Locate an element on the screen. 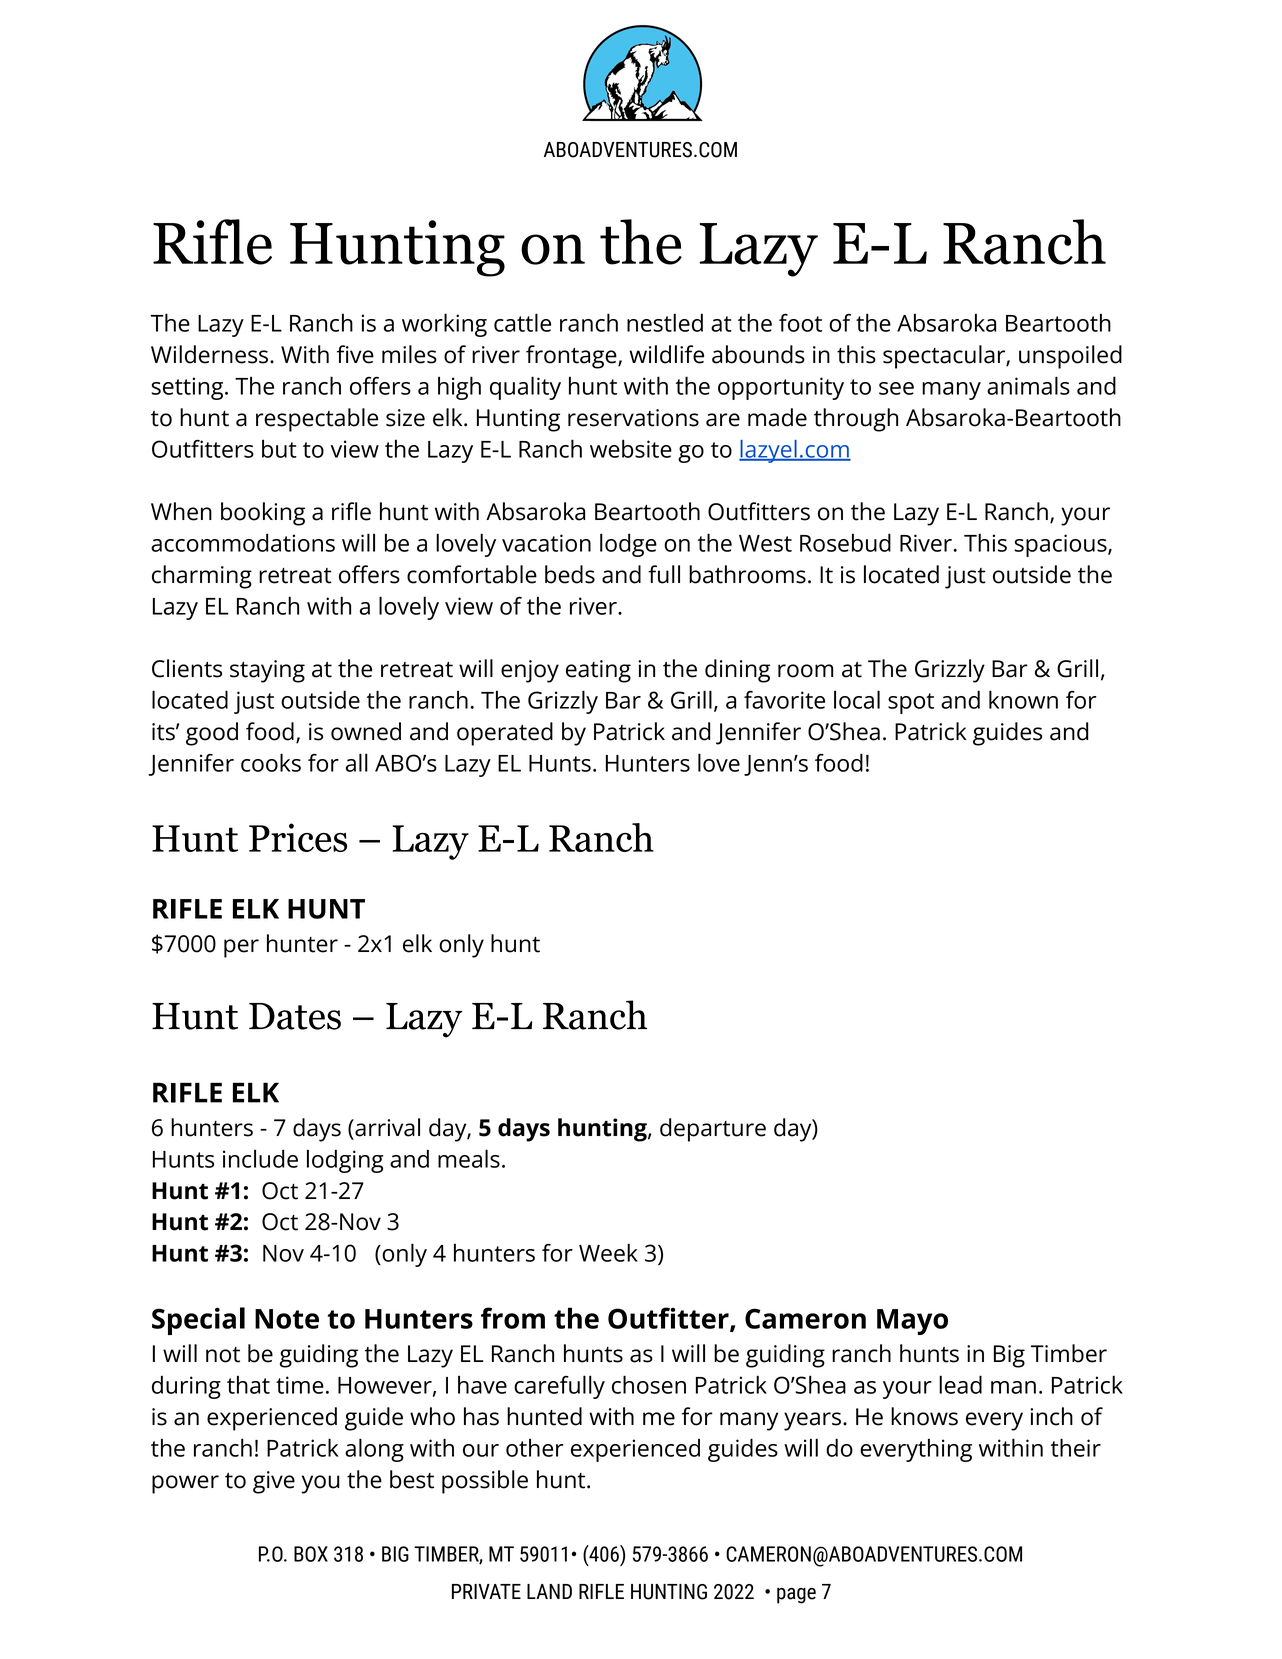 This screenshot has height=1659, width=1282. BOX is located at coordinates (311, 1554).
